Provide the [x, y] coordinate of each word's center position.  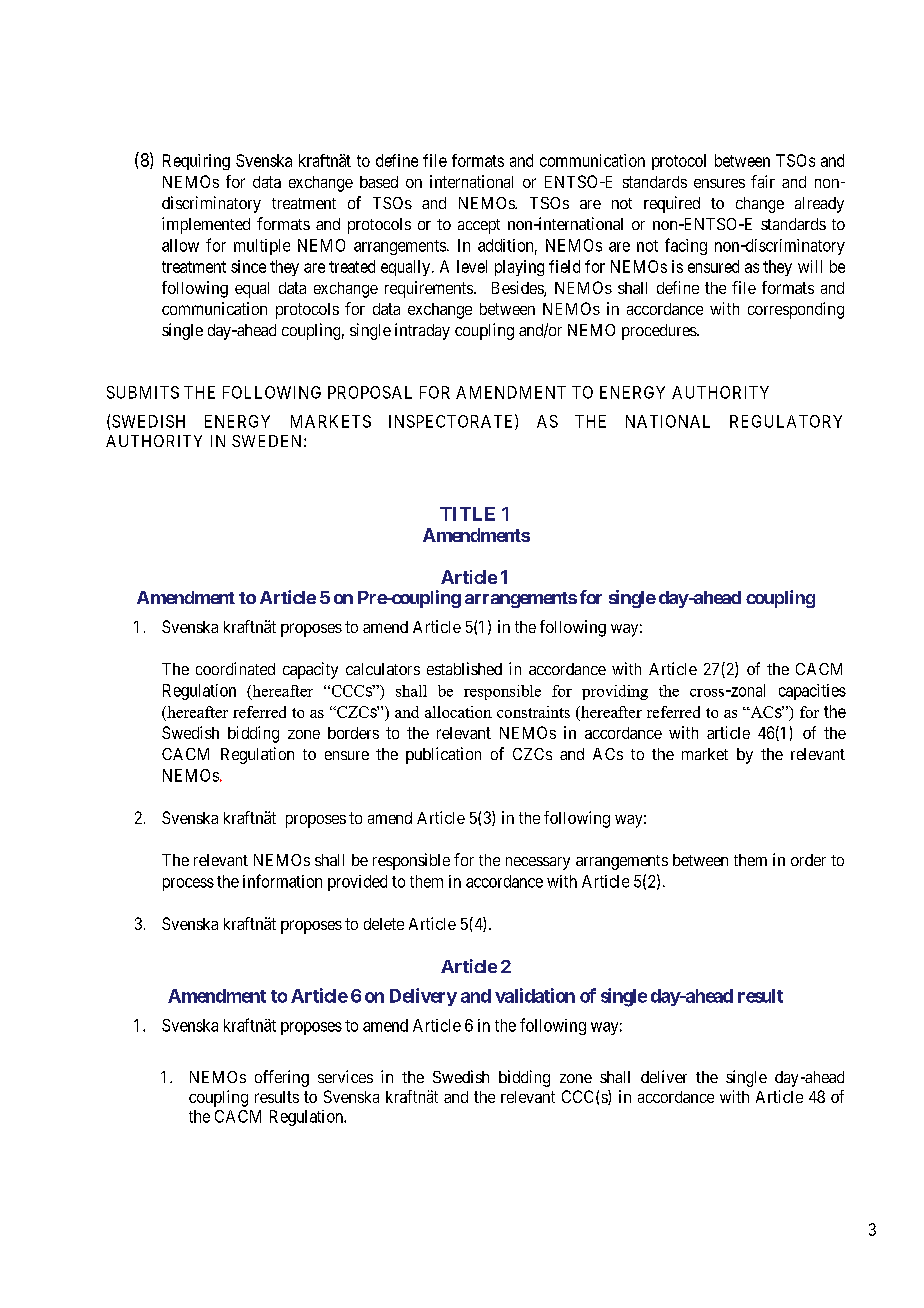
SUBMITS [143, 392]
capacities [812, 692]
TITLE [467, 514]
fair [763, 181]
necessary [538, 863]
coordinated [235, 668]
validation [535, 995]
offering [282, 1078]
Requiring [196, 162]
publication [443, 755]
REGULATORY [786, 421]
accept [479, 226]
